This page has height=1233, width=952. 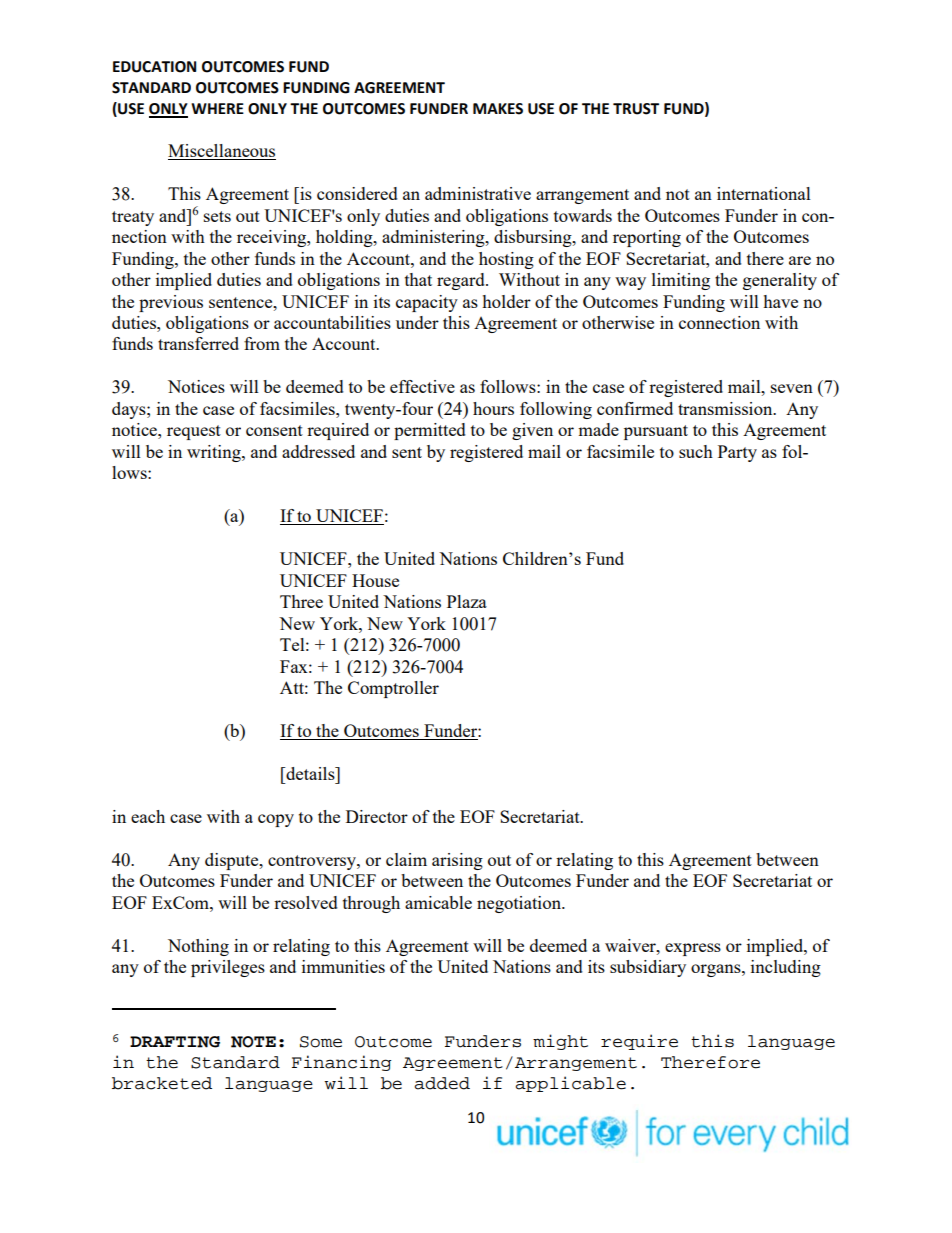 What do you see at coordinates (175, 1042) in the page?
I see `DRAFTING` at bounding box center [175, 1042].
